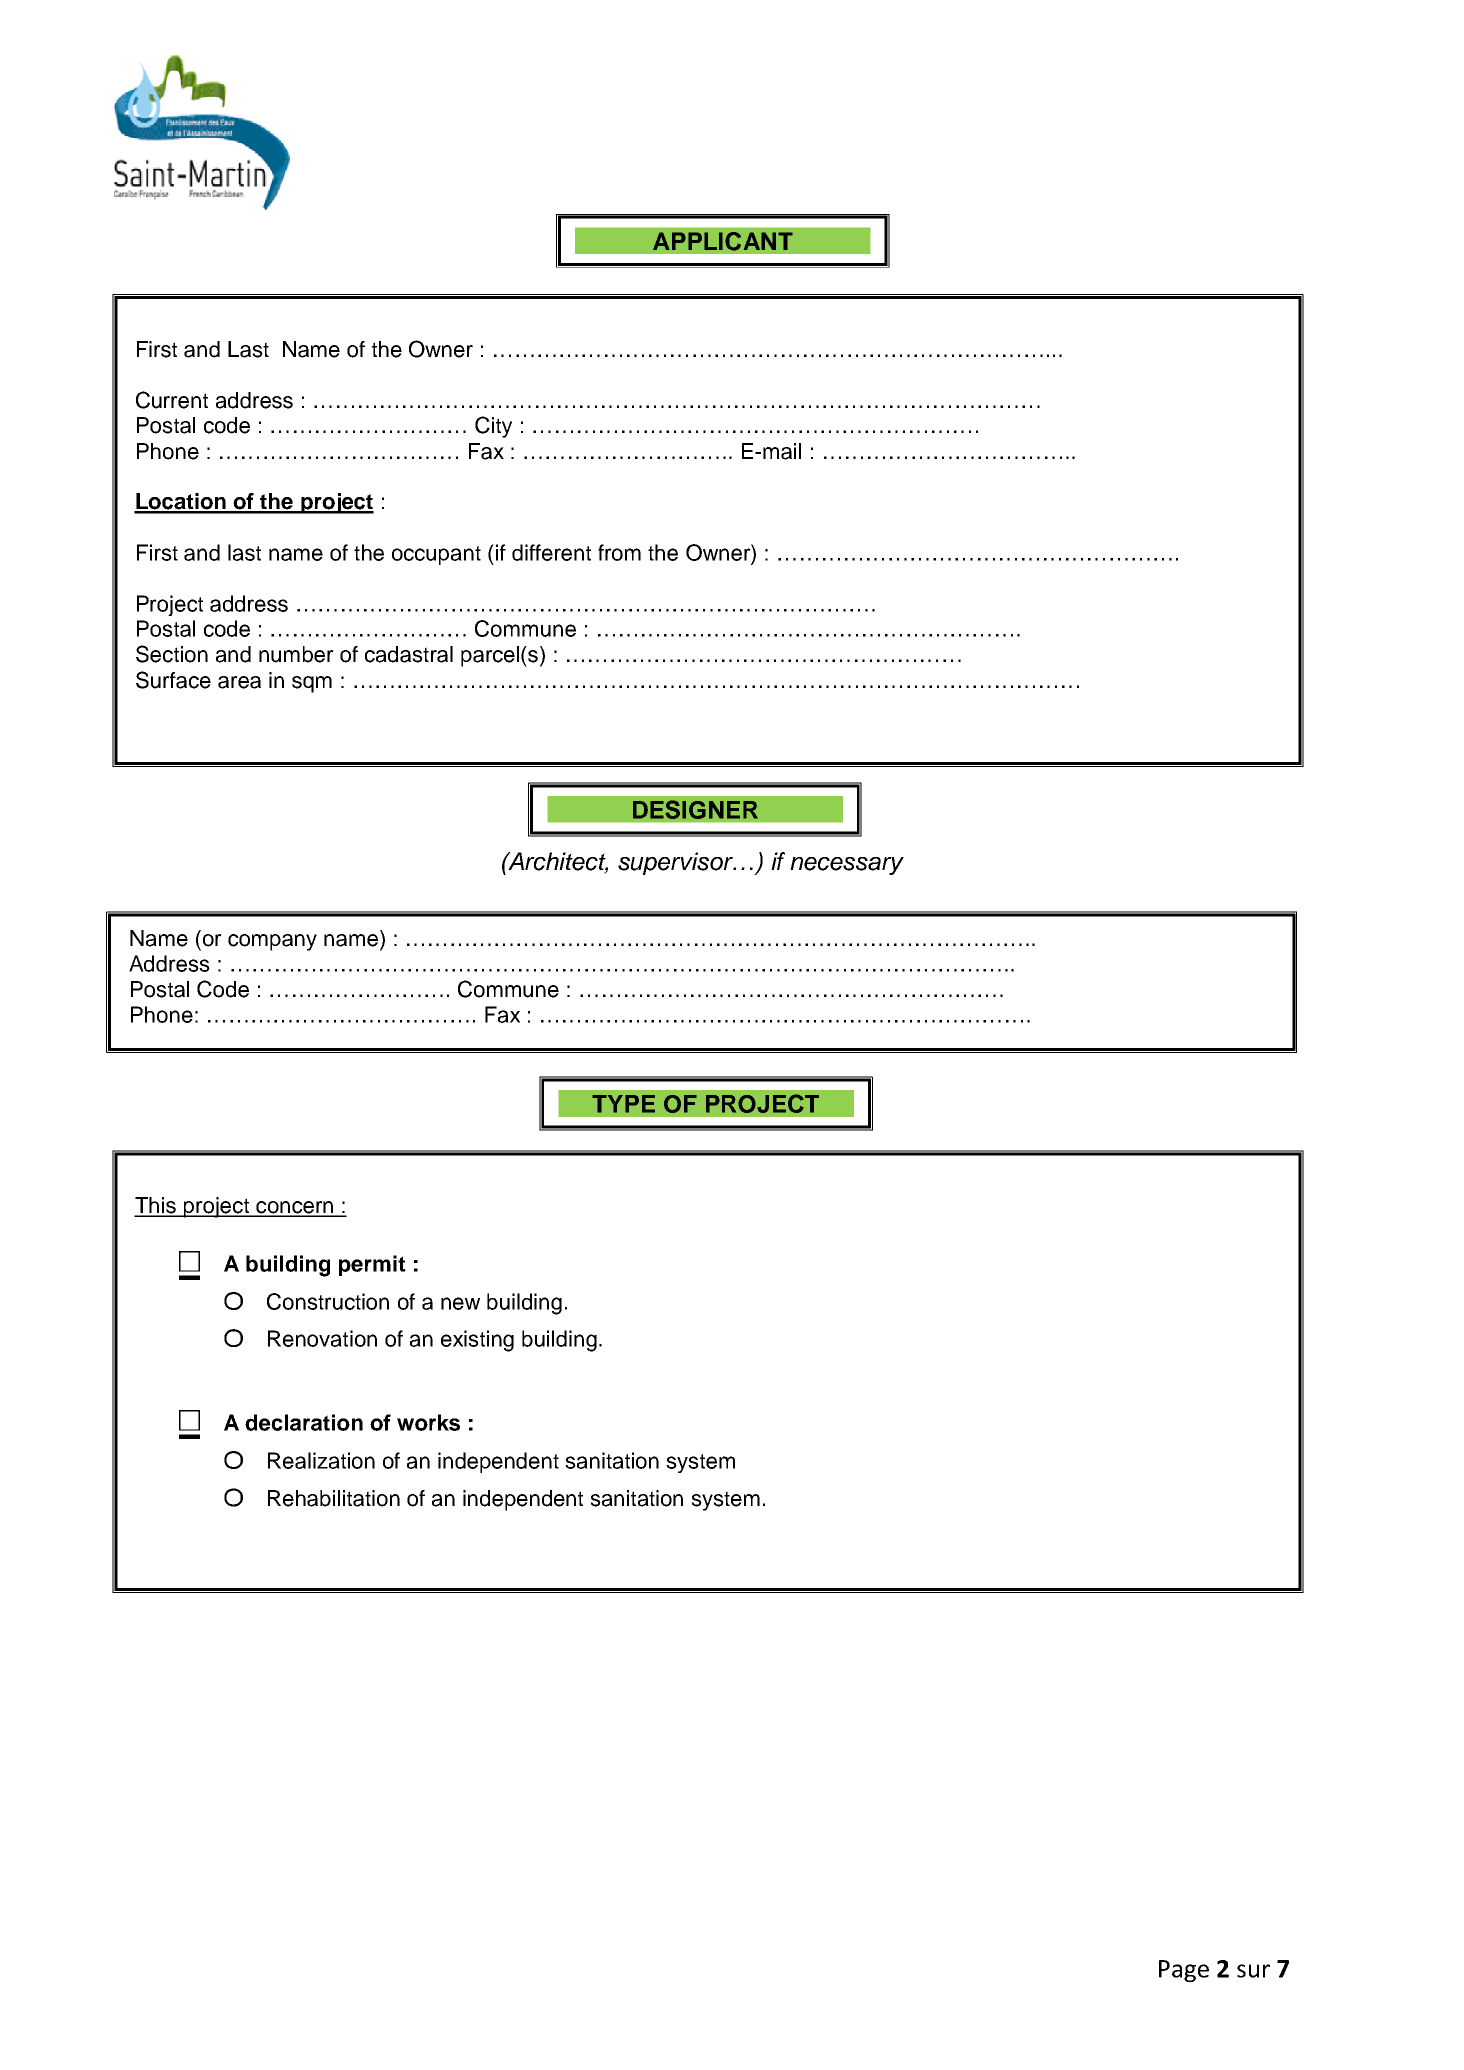 The height and width of the document is (2070, 1464). What do you see at coordinates (619, 552) in the document?
I see `from` at bounding box center [619, 552].
